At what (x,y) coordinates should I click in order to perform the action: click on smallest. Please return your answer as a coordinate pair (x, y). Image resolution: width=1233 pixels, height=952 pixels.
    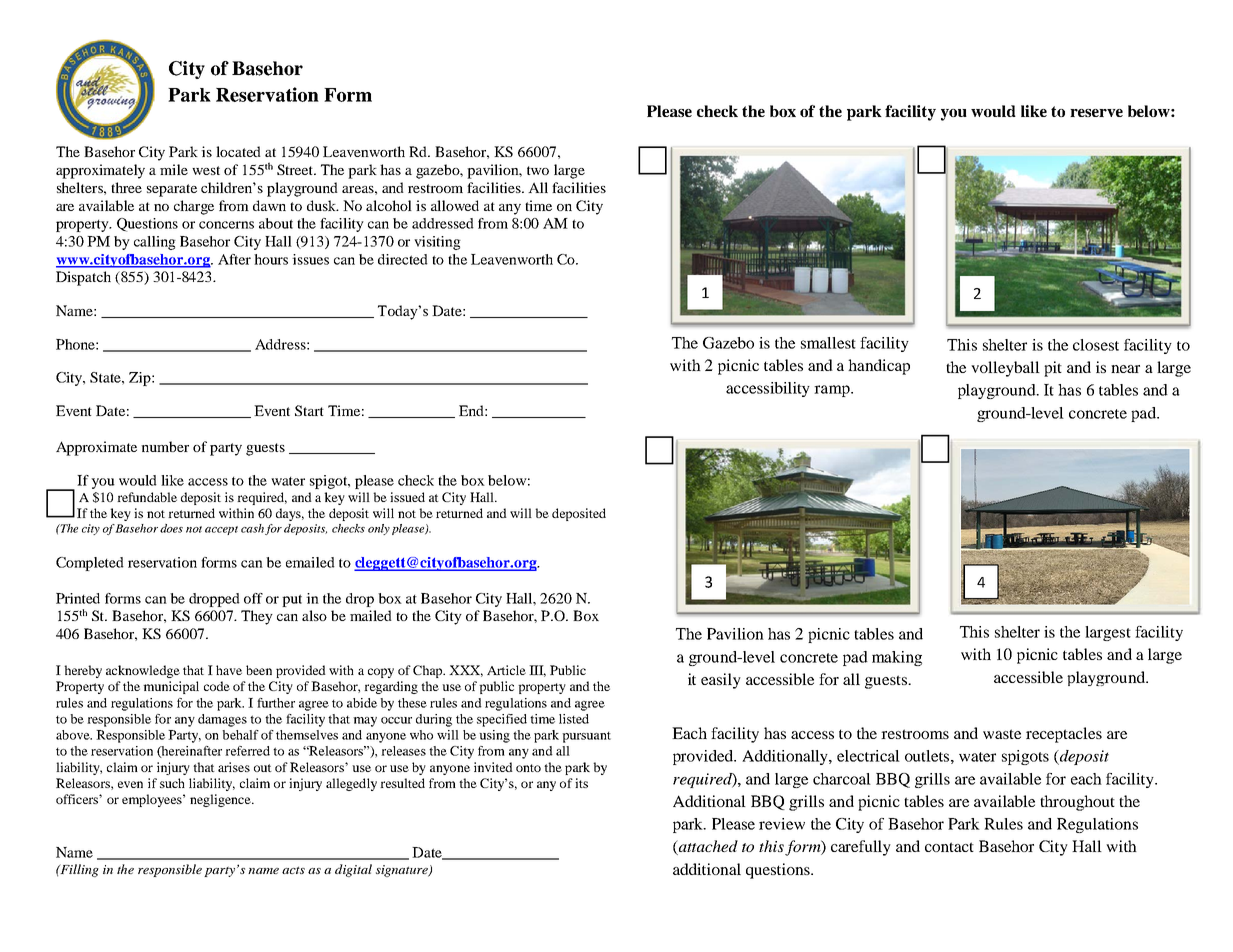
    Looking at the image, I should click on (828, 343).
